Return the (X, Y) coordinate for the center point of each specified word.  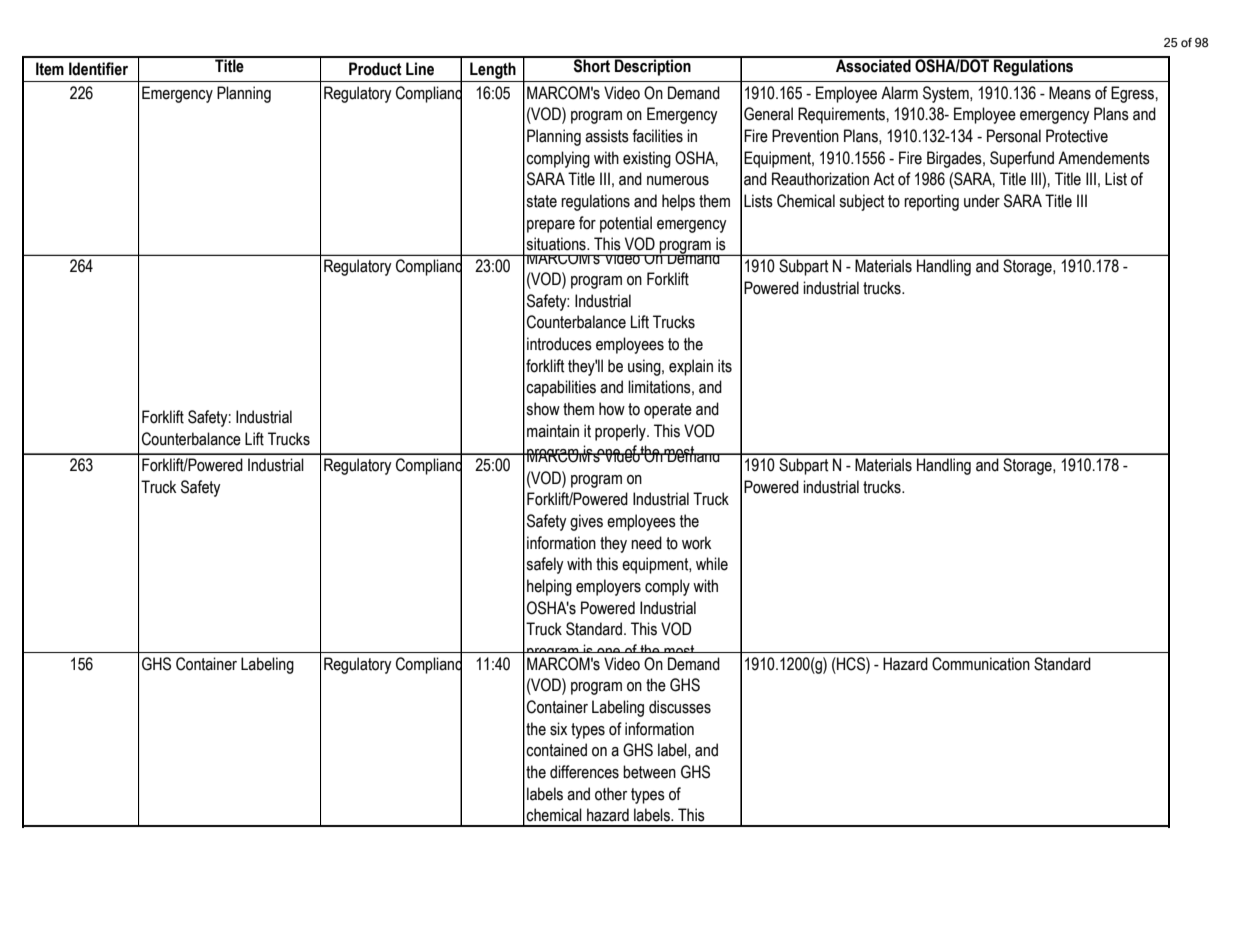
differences (584, 772)
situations (557, 244)
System (947, 94)
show (543, 409)
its (725, 366)
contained (556, 750)
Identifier (98, 69)
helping (549, 587)
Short (592, 65)
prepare (551, 226)
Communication (981, 664)
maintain (553, 431)
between (649, 772)
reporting (931, 202)
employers (608, 587)
